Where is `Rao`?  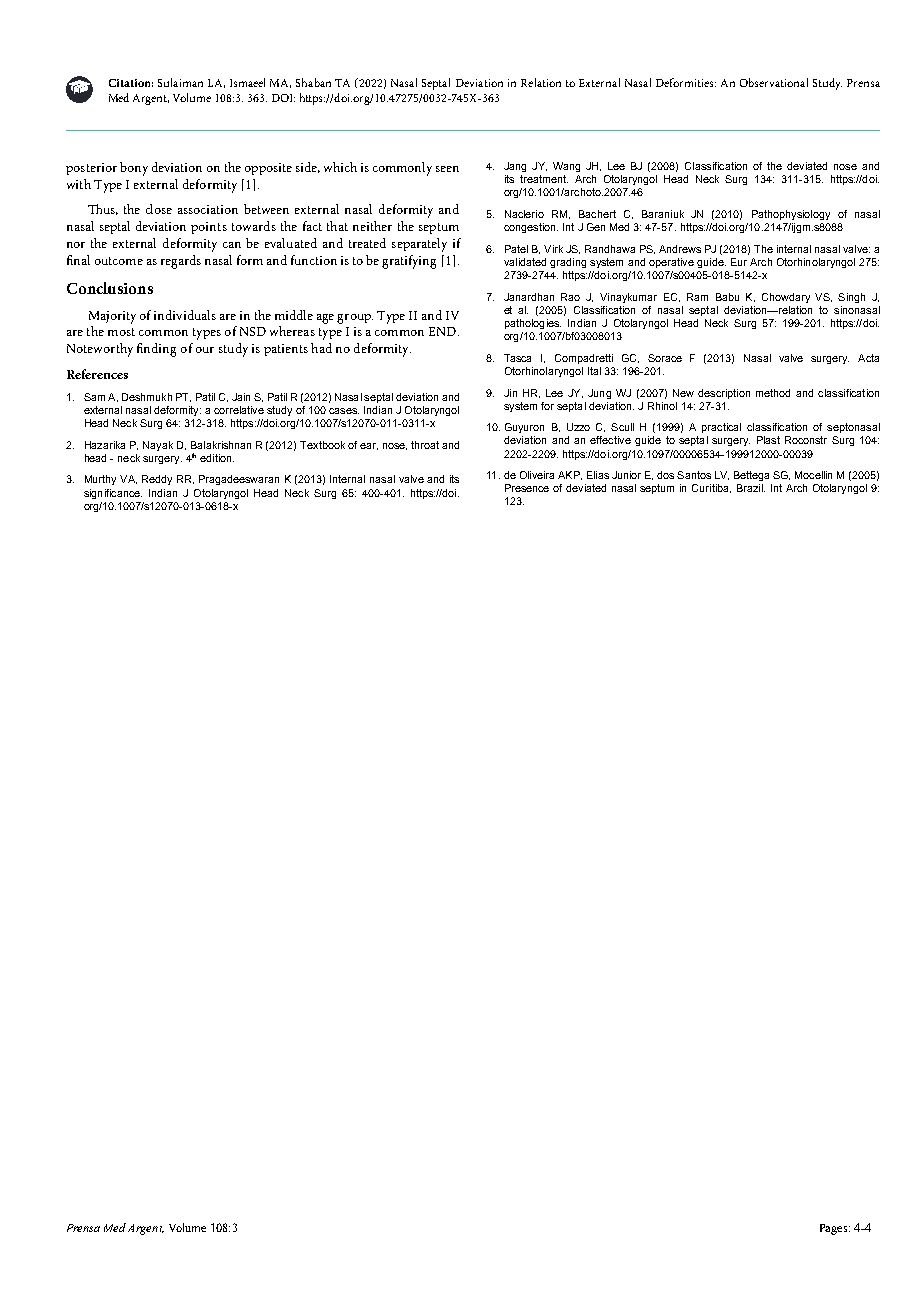 Rao is located at coordinates (570, 297).
